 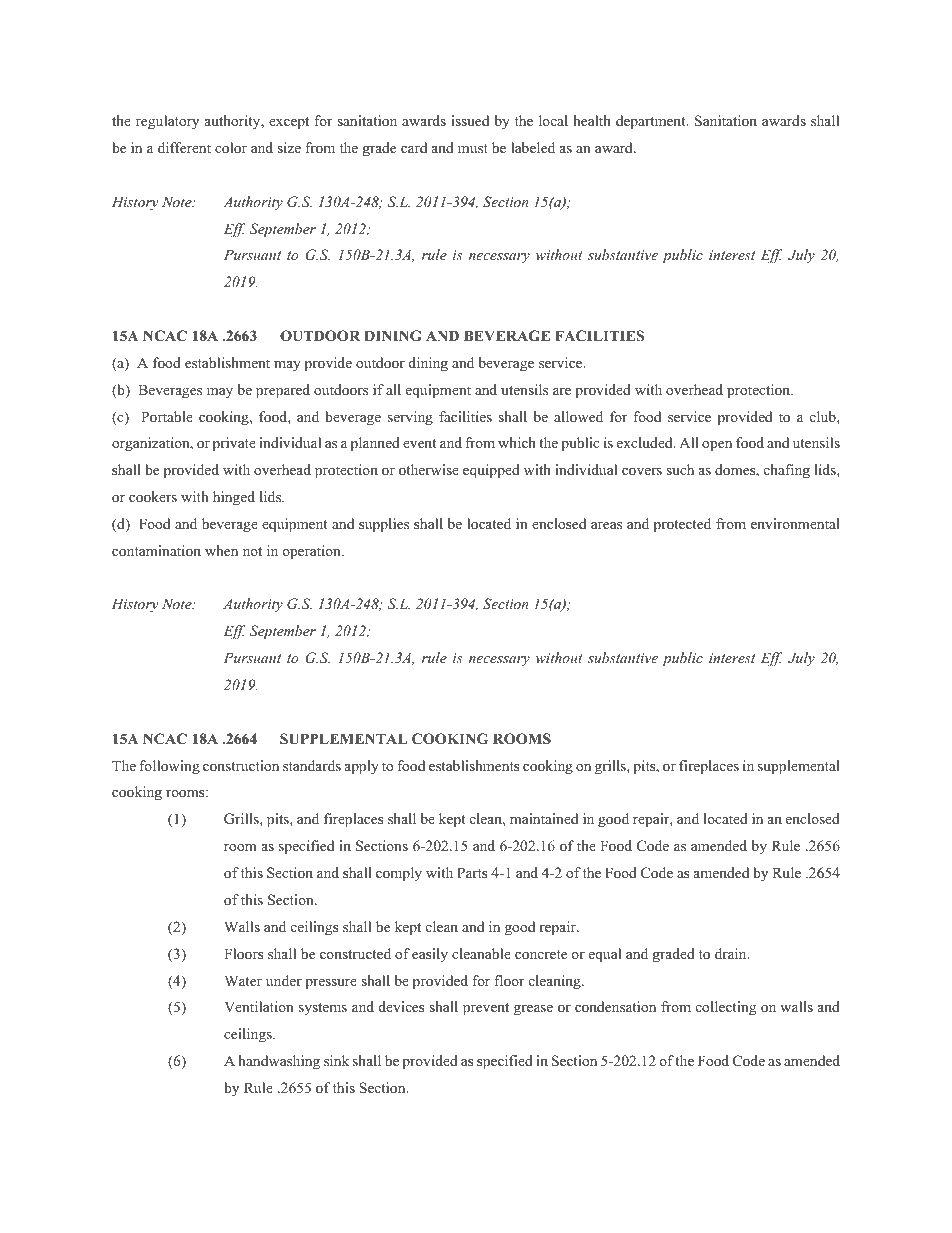 What do you see at coordinates (652, 122) in the screenshot?
I see `department` at bounding box center [652, 122].
